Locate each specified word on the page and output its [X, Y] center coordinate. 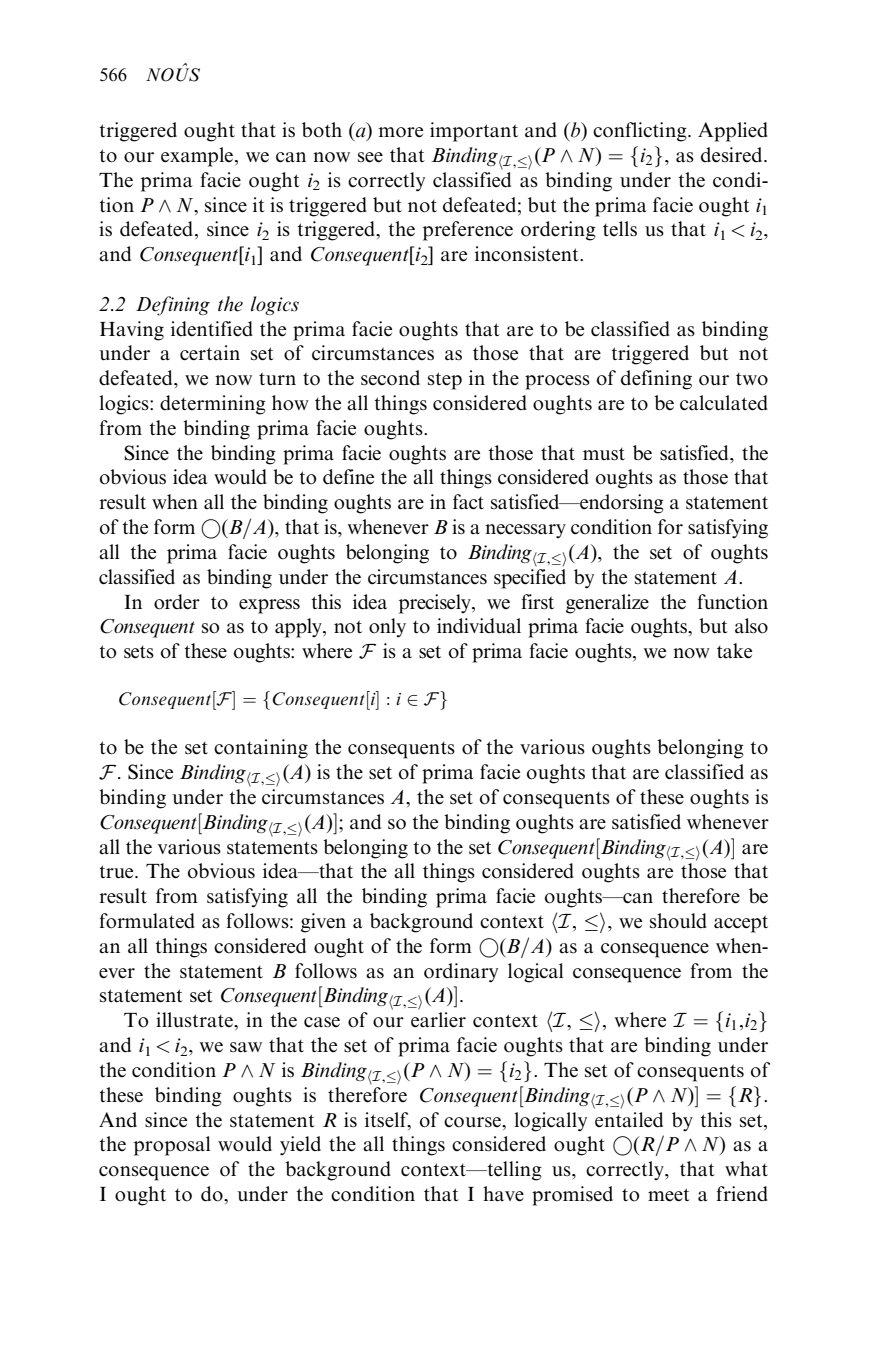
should [678, 921]
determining [213, 405]
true [117, 871]
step [445, 381]
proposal [172, 1146]
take [734, 651]
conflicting [641, 132]
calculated [724, 403]
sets [139, 652]
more [400, 132]
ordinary [461, 973]
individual [479, 626]
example [197, 157]
